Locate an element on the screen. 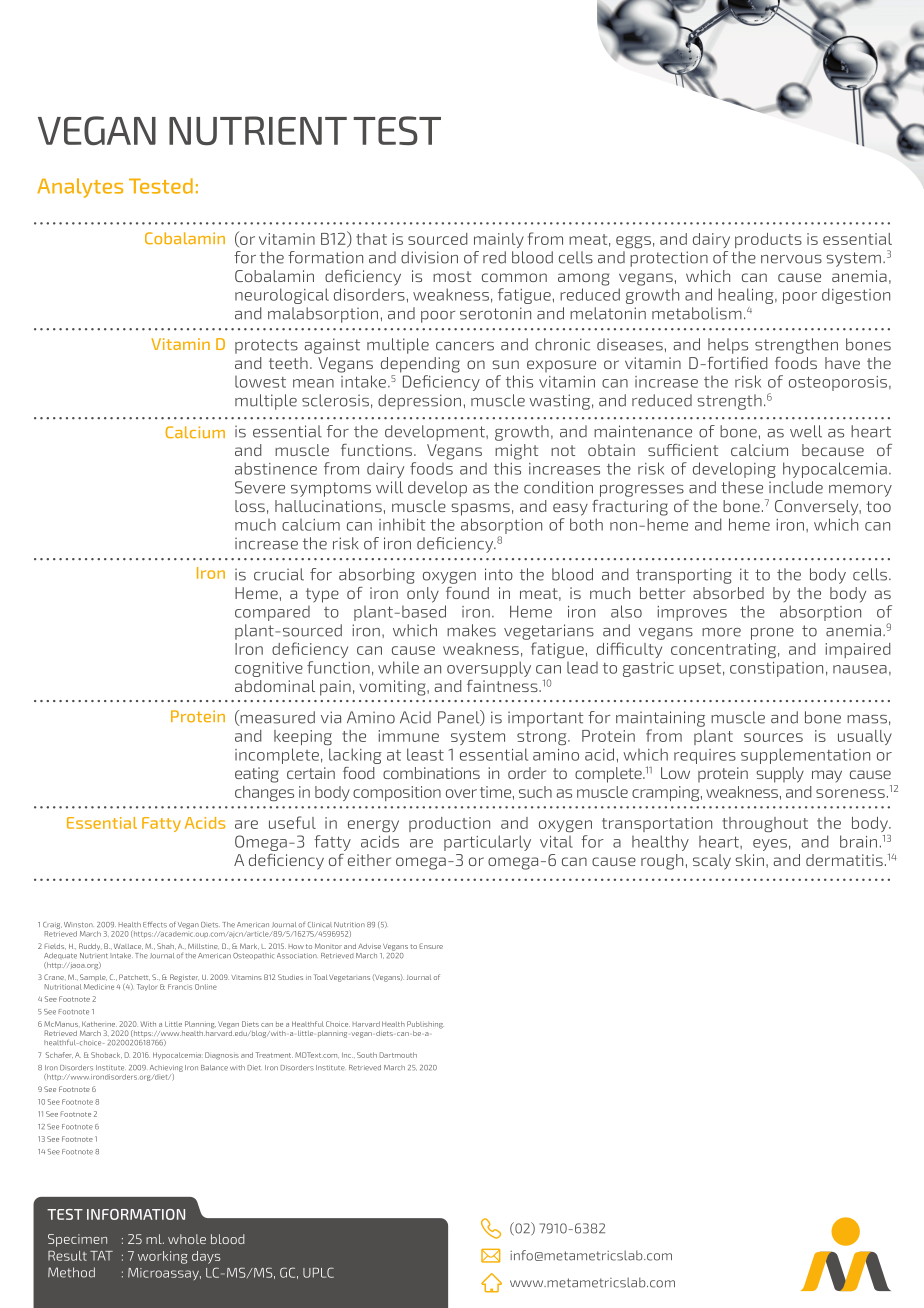 The width and height of the screenshot is (924, 1308). spasms is located at coordinates (480, 509).
